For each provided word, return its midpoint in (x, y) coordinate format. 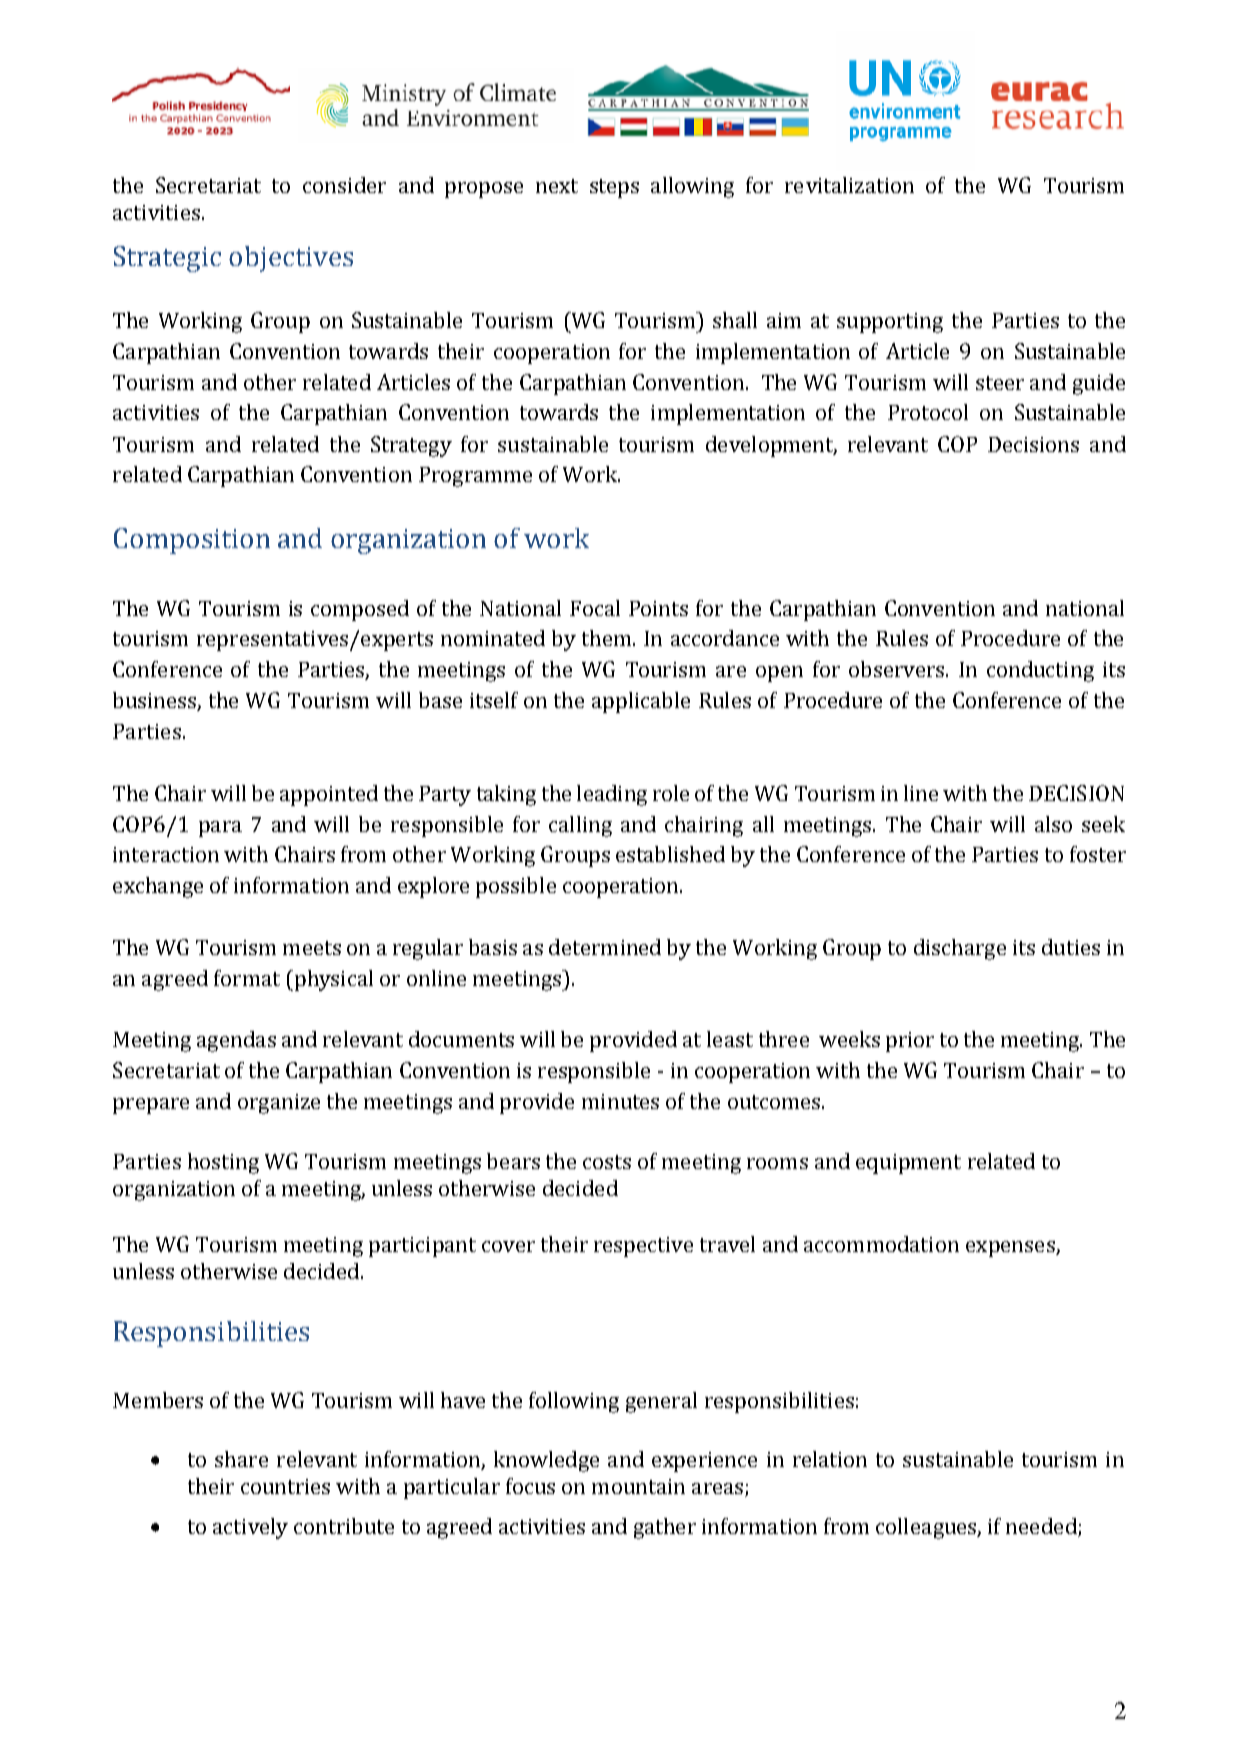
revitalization (849, 185)
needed (1042, 1527)
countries (285, 1486)
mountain (638, 1486)
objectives (291, 259)
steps (614, 188)
